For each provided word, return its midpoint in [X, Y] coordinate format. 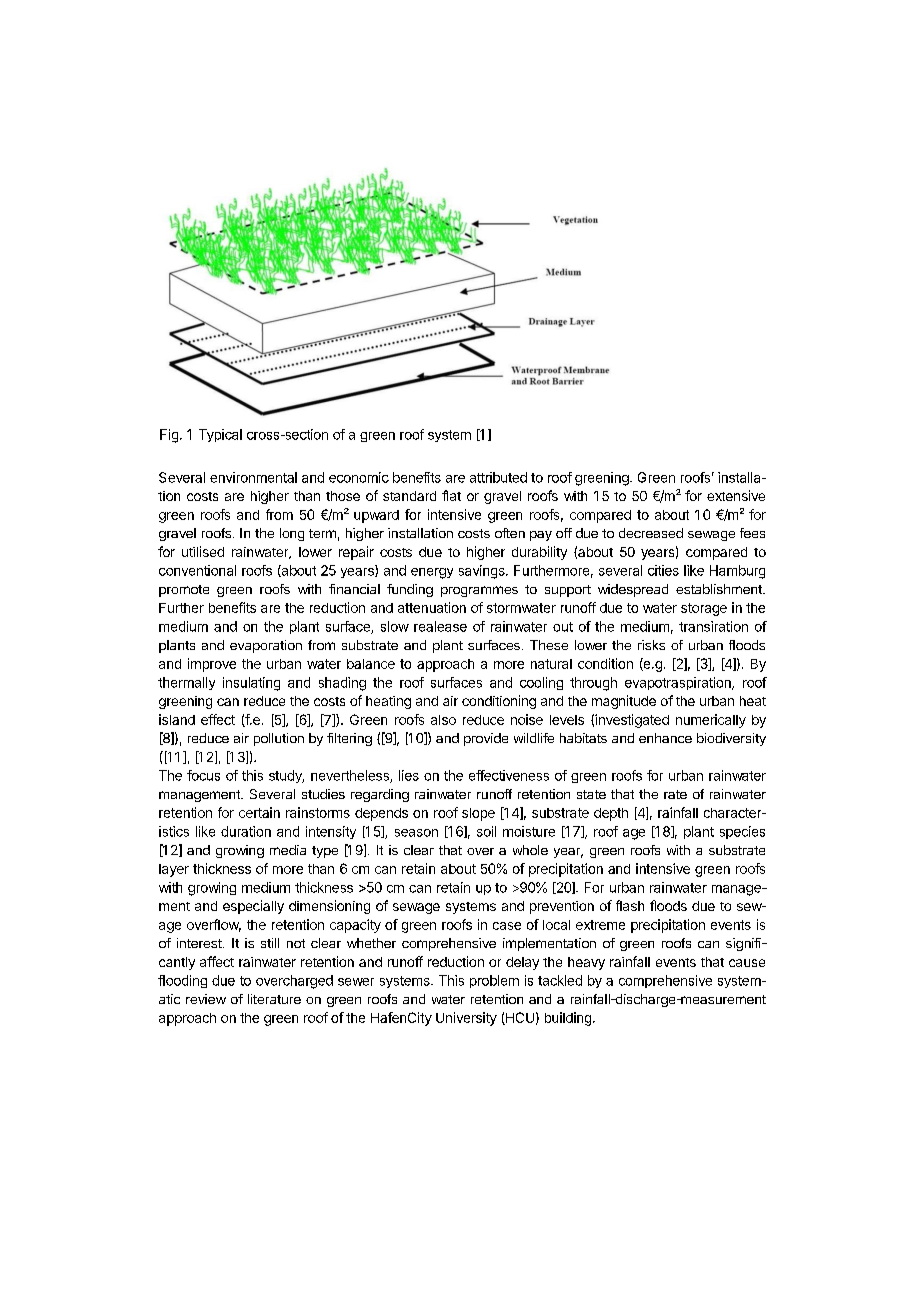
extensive [736, 495]
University [466, 1019]
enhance [665, 738]
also [443, 720]
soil [486, 831]
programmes [479, 591]
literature [274, 999]
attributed [498, 477]
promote [184, 591]
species [742, 832]
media [288, 850]
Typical [220, 435]
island [177, 719]
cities [663, 570]
